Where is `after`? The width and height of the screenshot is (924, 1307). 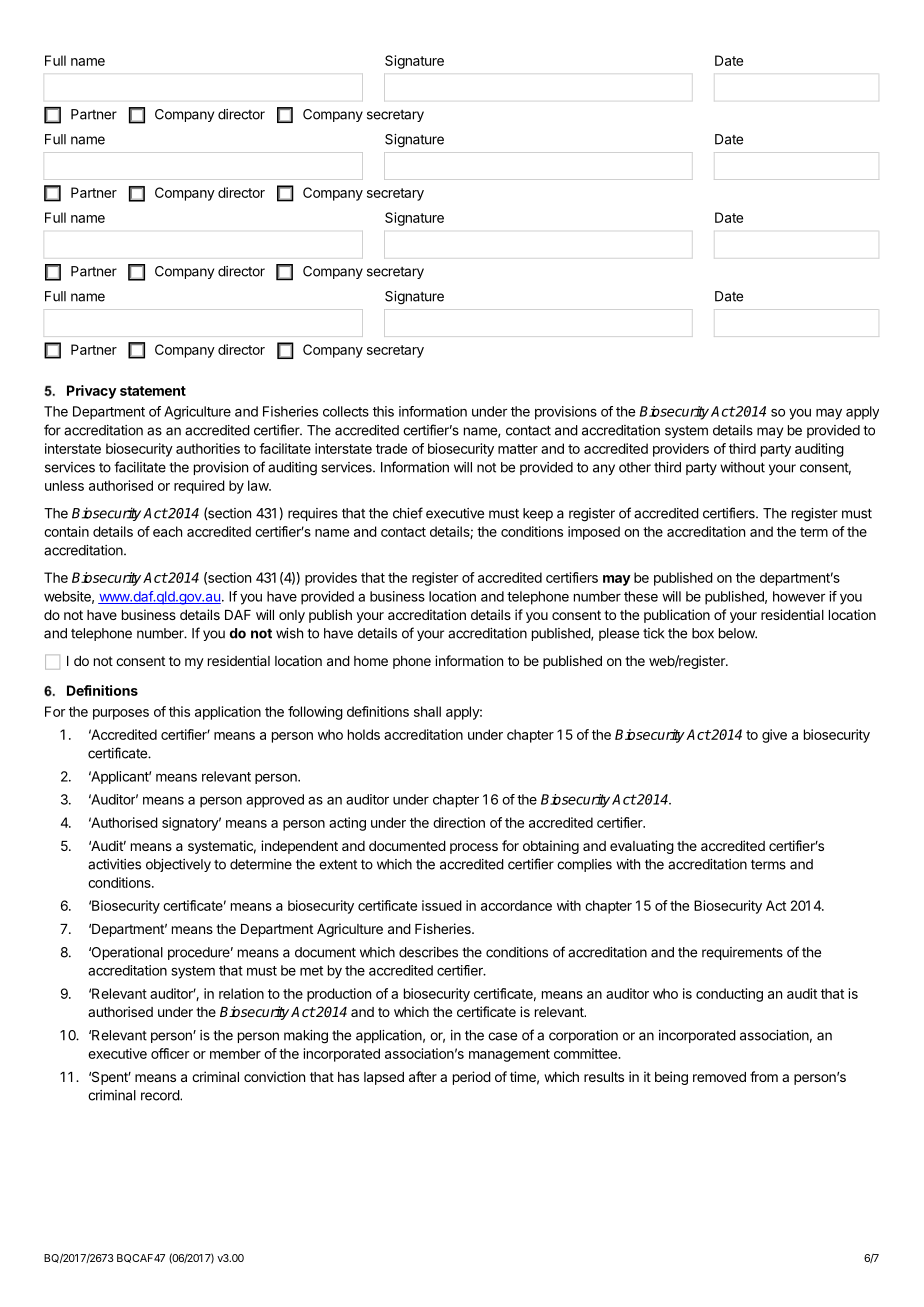 after is located at coordinates (423, 1076).
